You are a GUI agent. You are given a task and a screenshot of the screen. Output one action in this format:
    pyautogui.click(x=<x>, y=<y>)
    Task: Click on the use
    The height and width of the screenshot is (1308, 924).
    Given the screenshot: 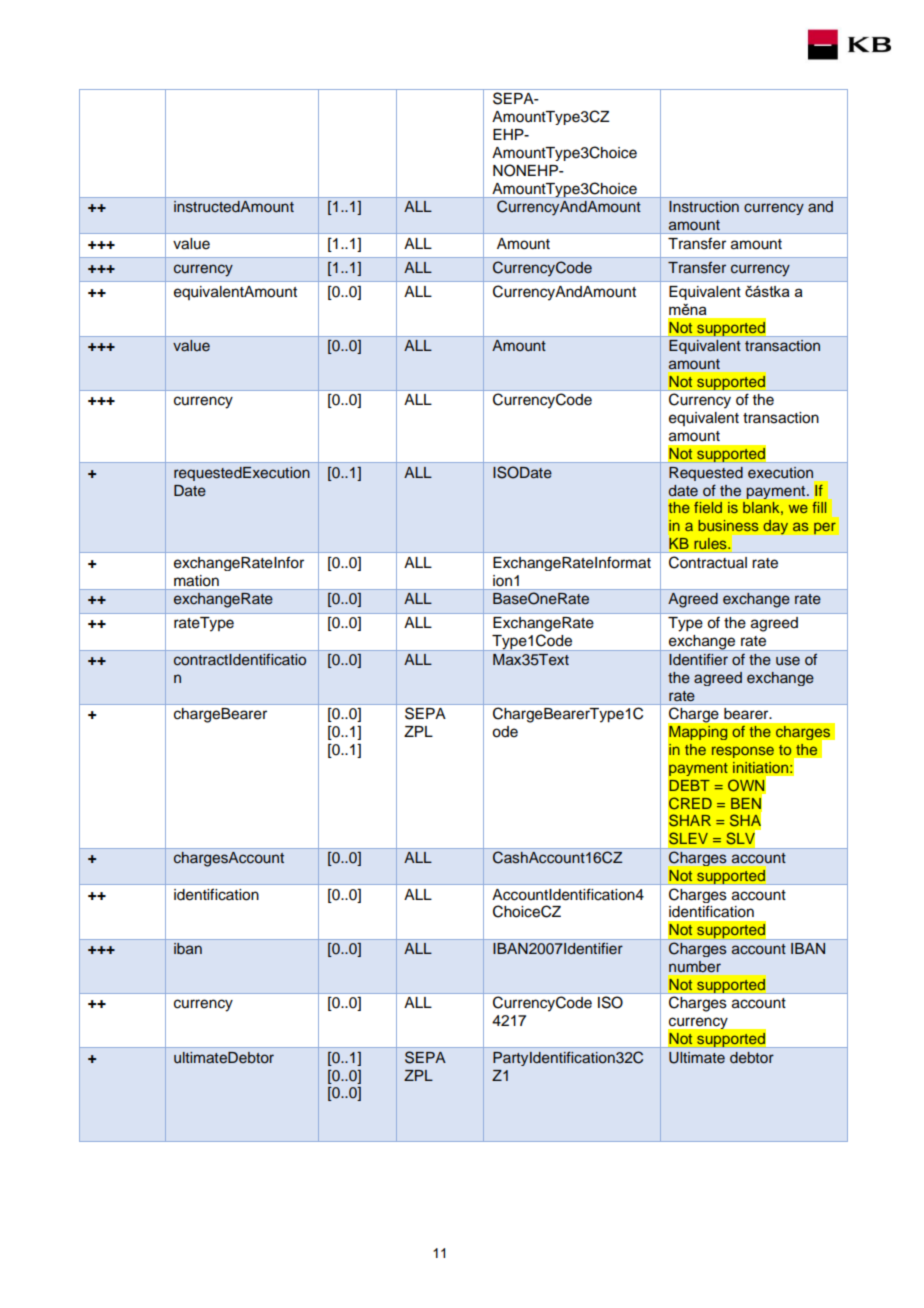 What is the action you would take?
    pyautogui.click(x=788, y=661)
